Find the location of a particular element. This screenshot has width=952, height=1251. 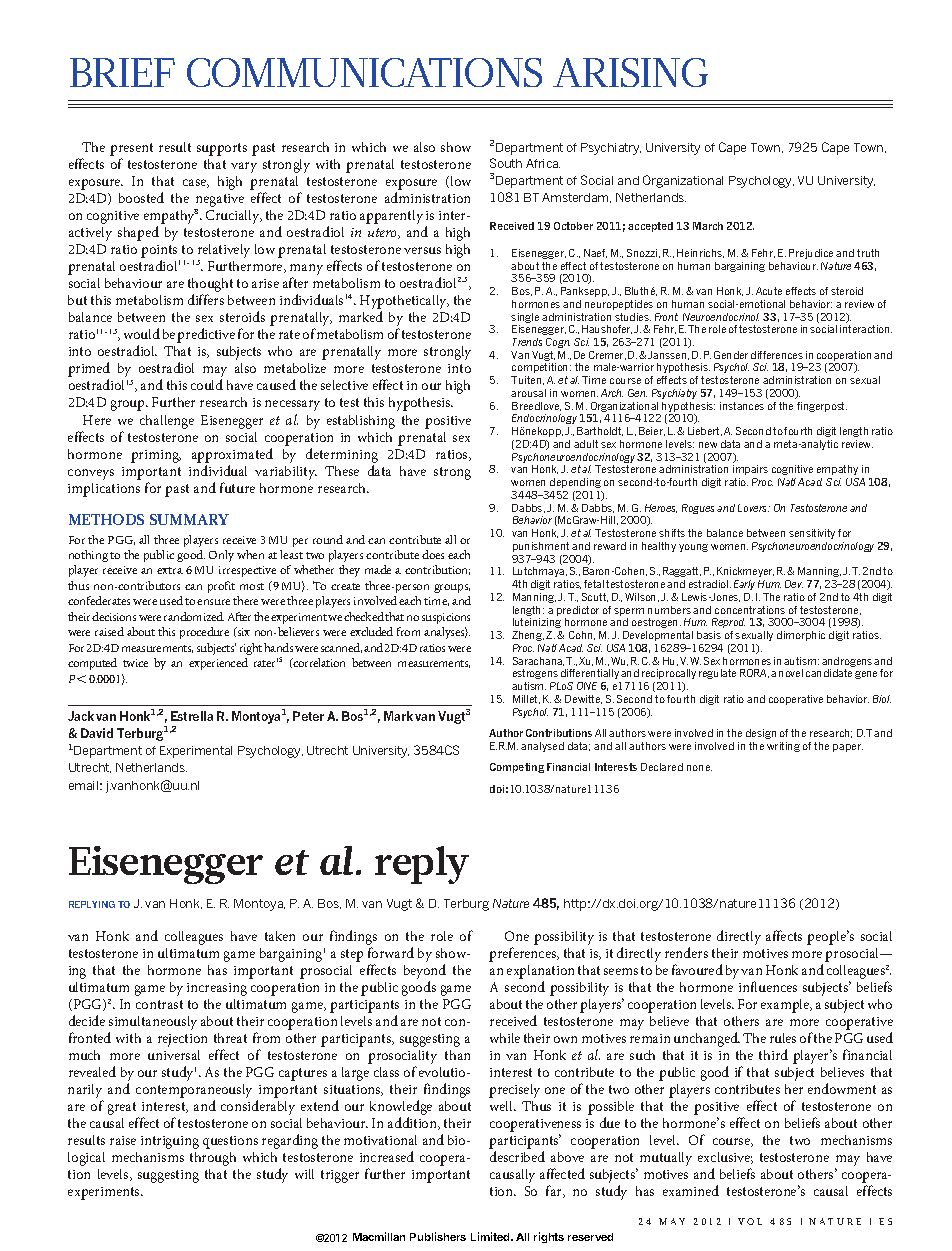

Competing is located at coordinates (517, 768).
